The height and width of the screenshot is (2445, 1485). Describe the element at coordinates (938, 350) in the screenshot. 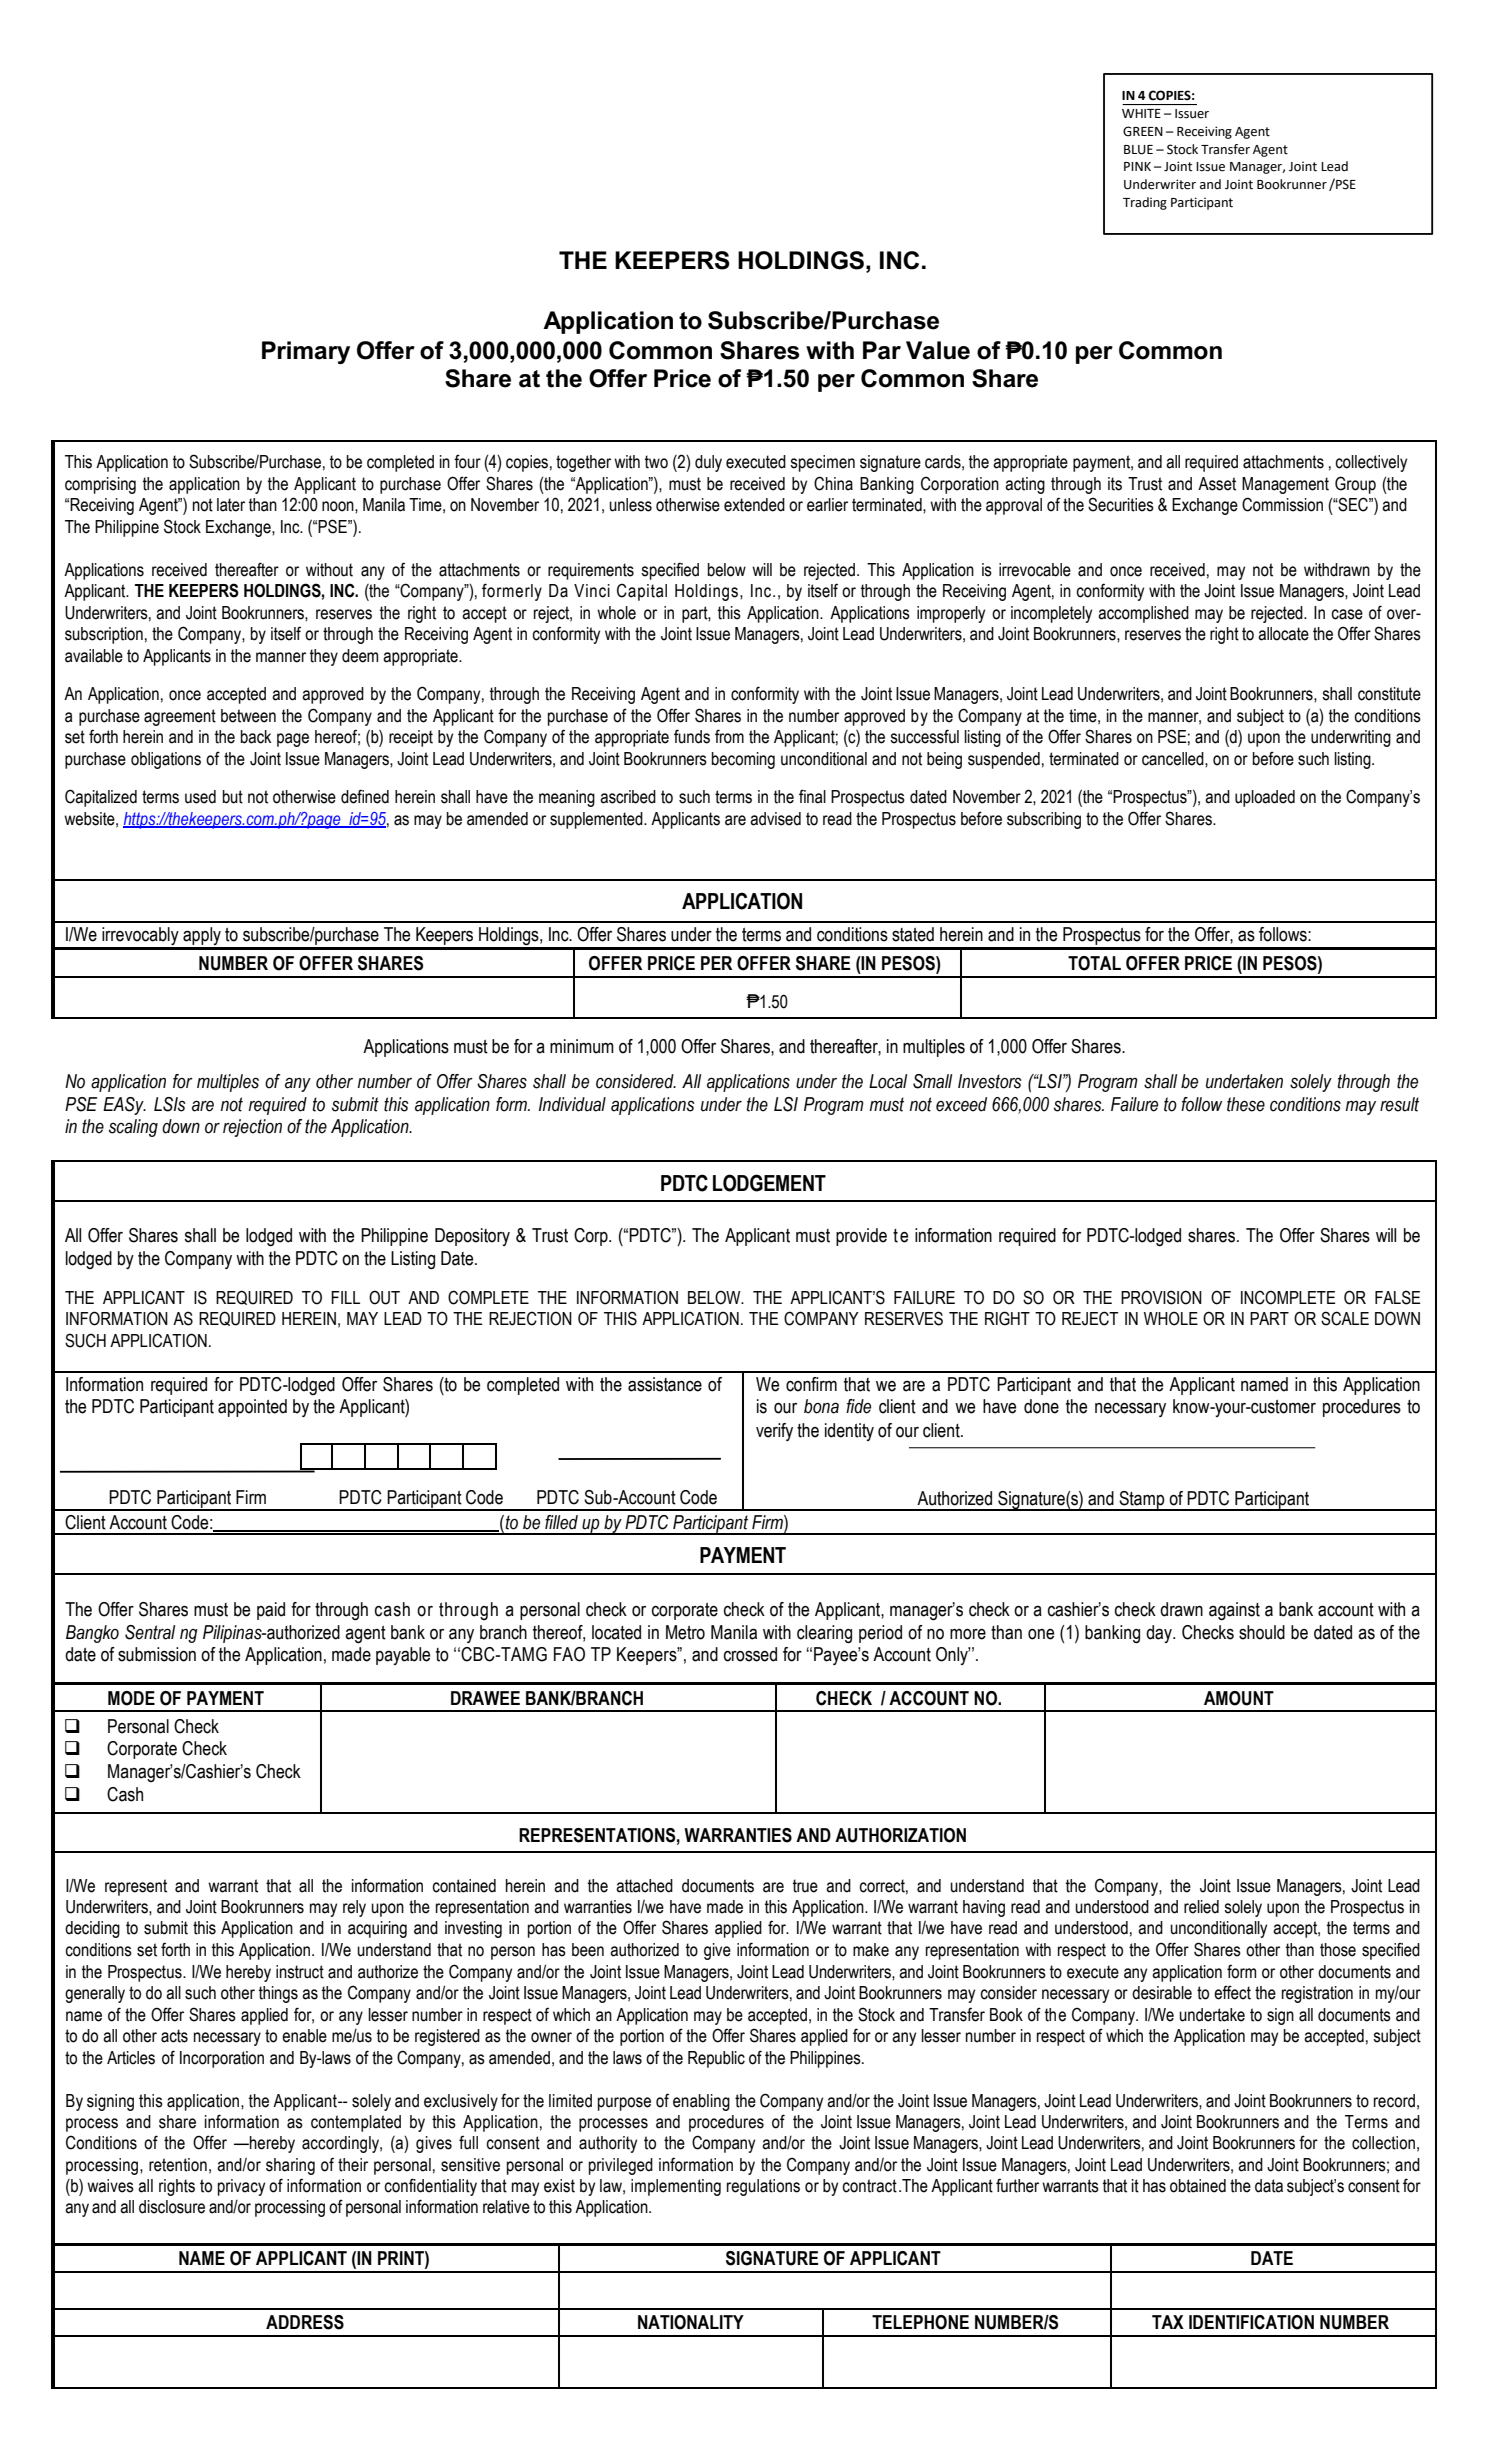

I see `Value` at that location.
